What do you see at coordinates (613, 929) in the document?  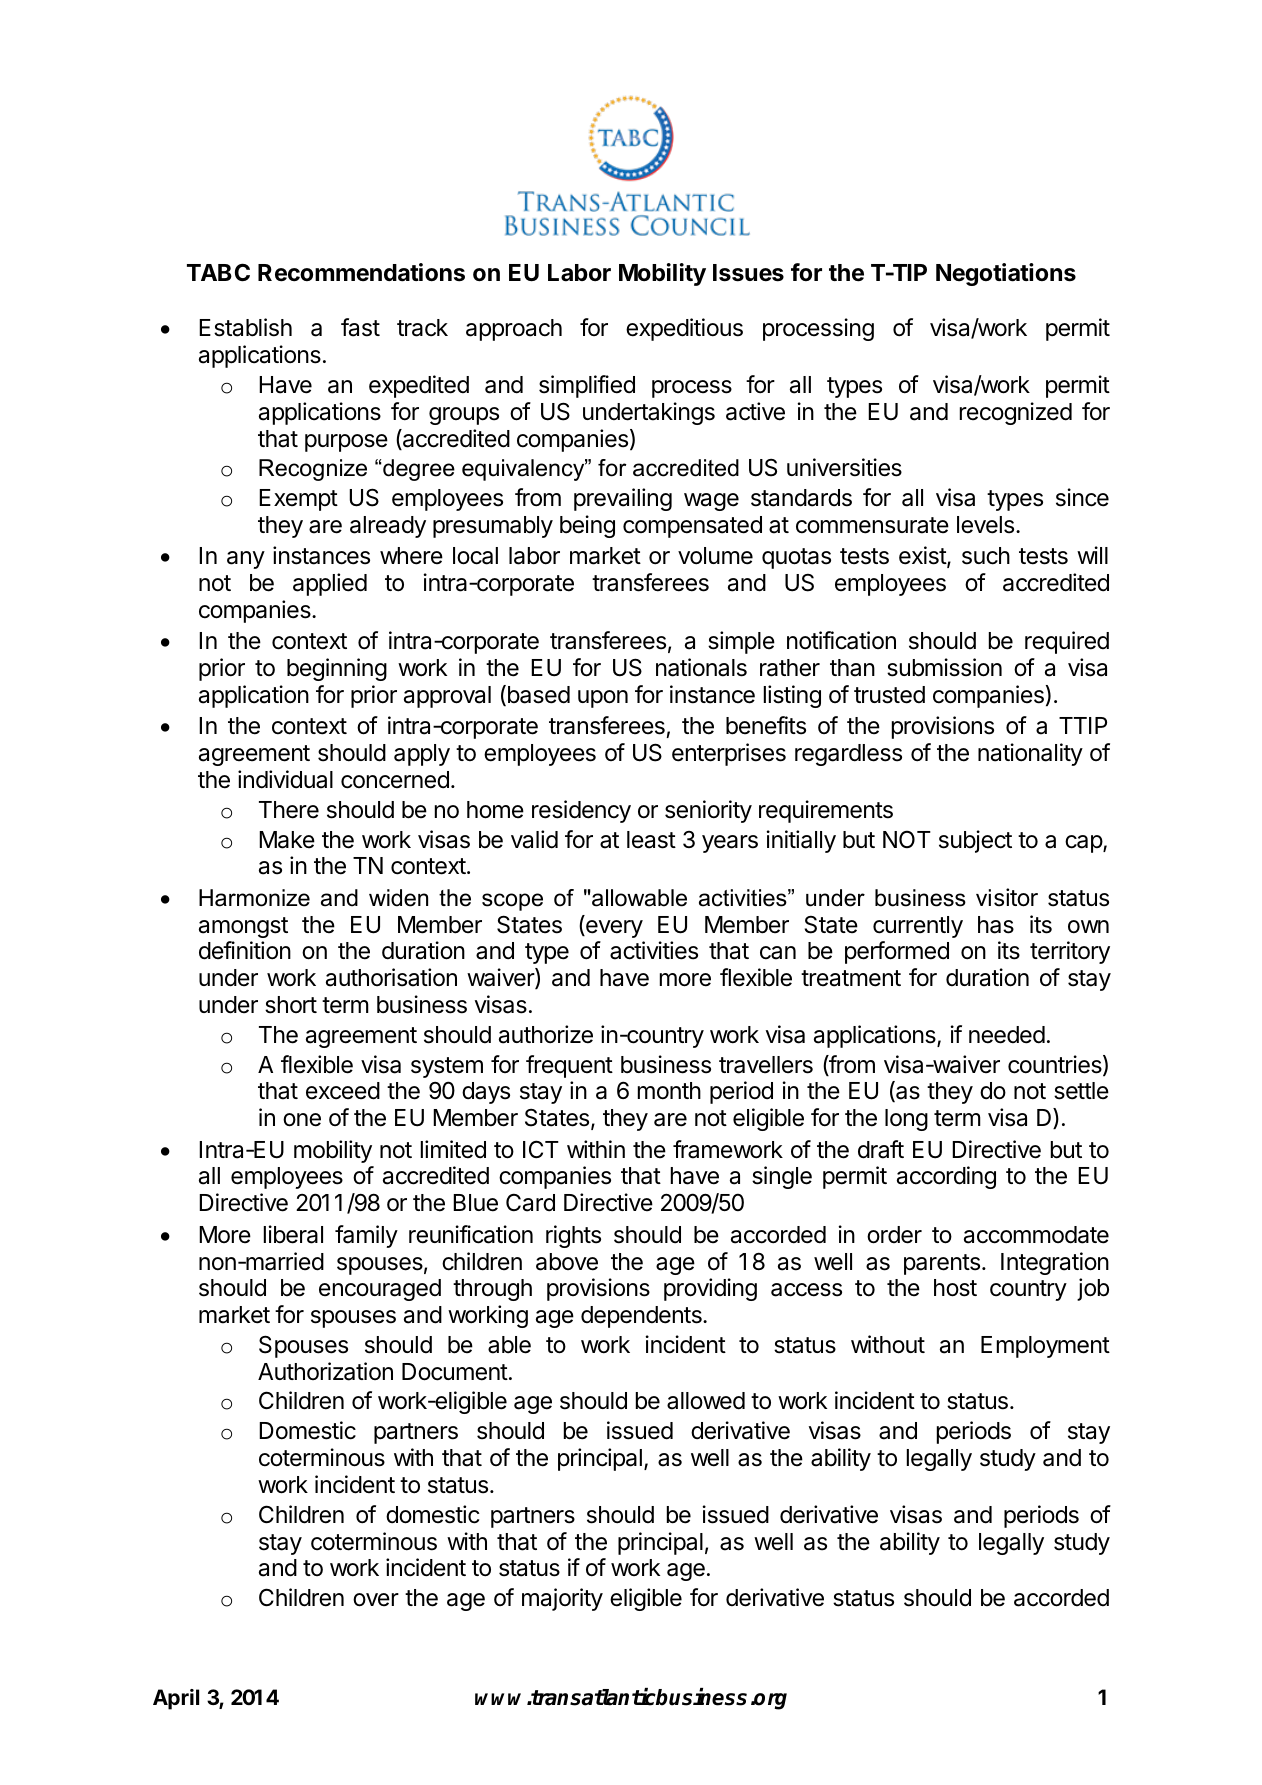 I see `every` at bounding box center [613, 929].
